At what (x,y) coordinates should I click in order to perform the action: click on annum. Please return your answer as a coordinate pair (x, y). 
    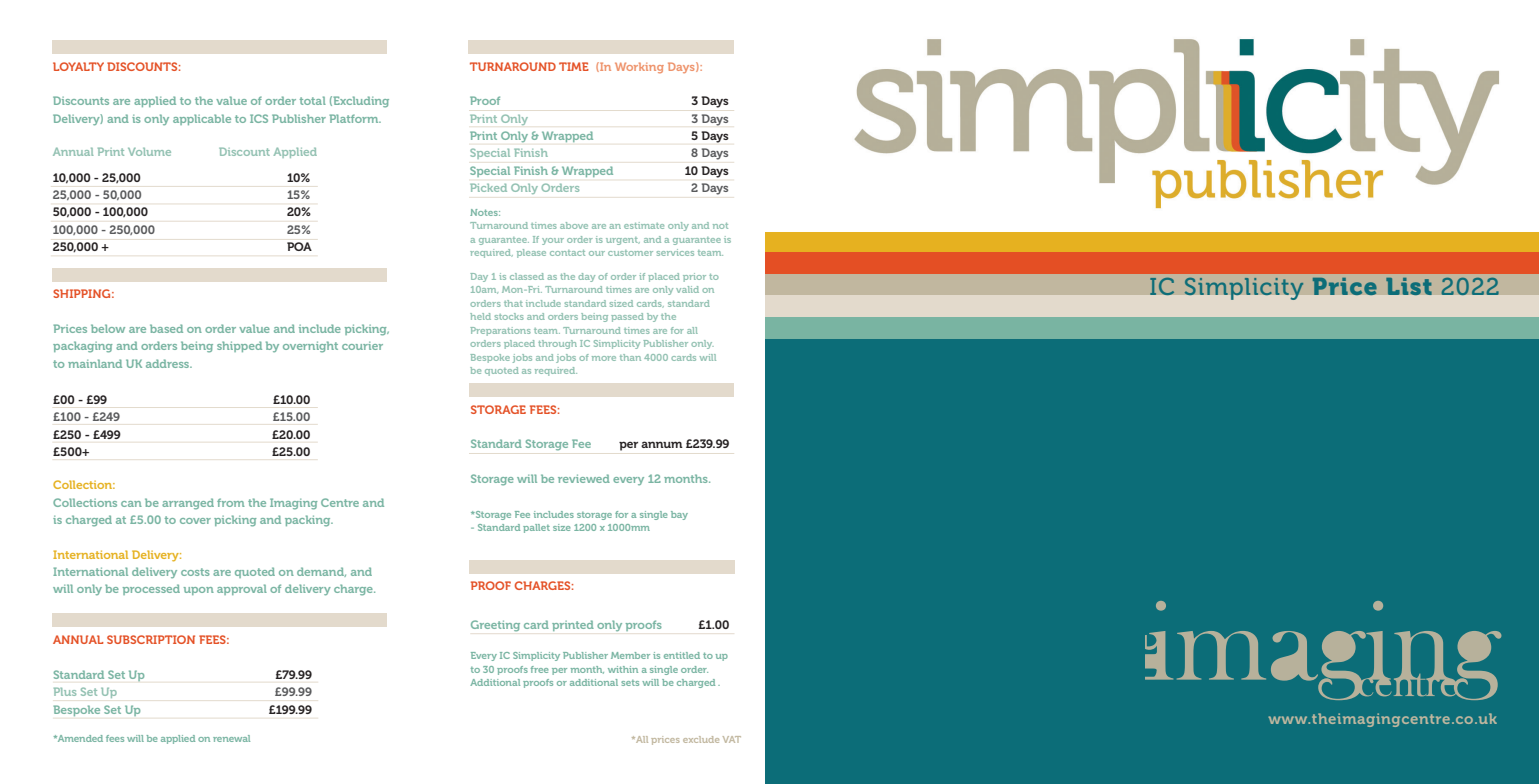
    Looking at the image, I should click on (662, 444).
